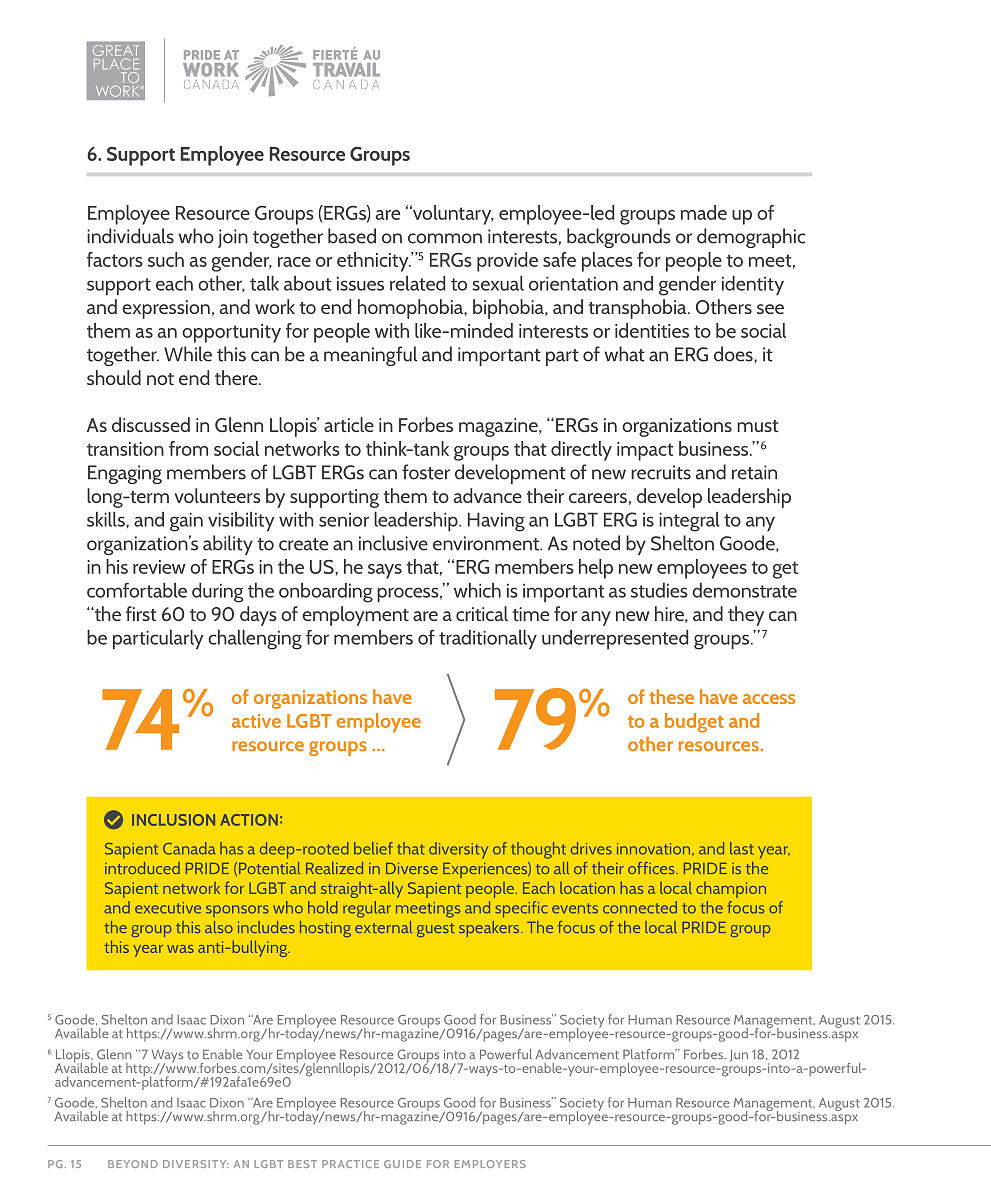 This screenshot has height=1204, width=991. I want to click on integral, so click(689, 522).
